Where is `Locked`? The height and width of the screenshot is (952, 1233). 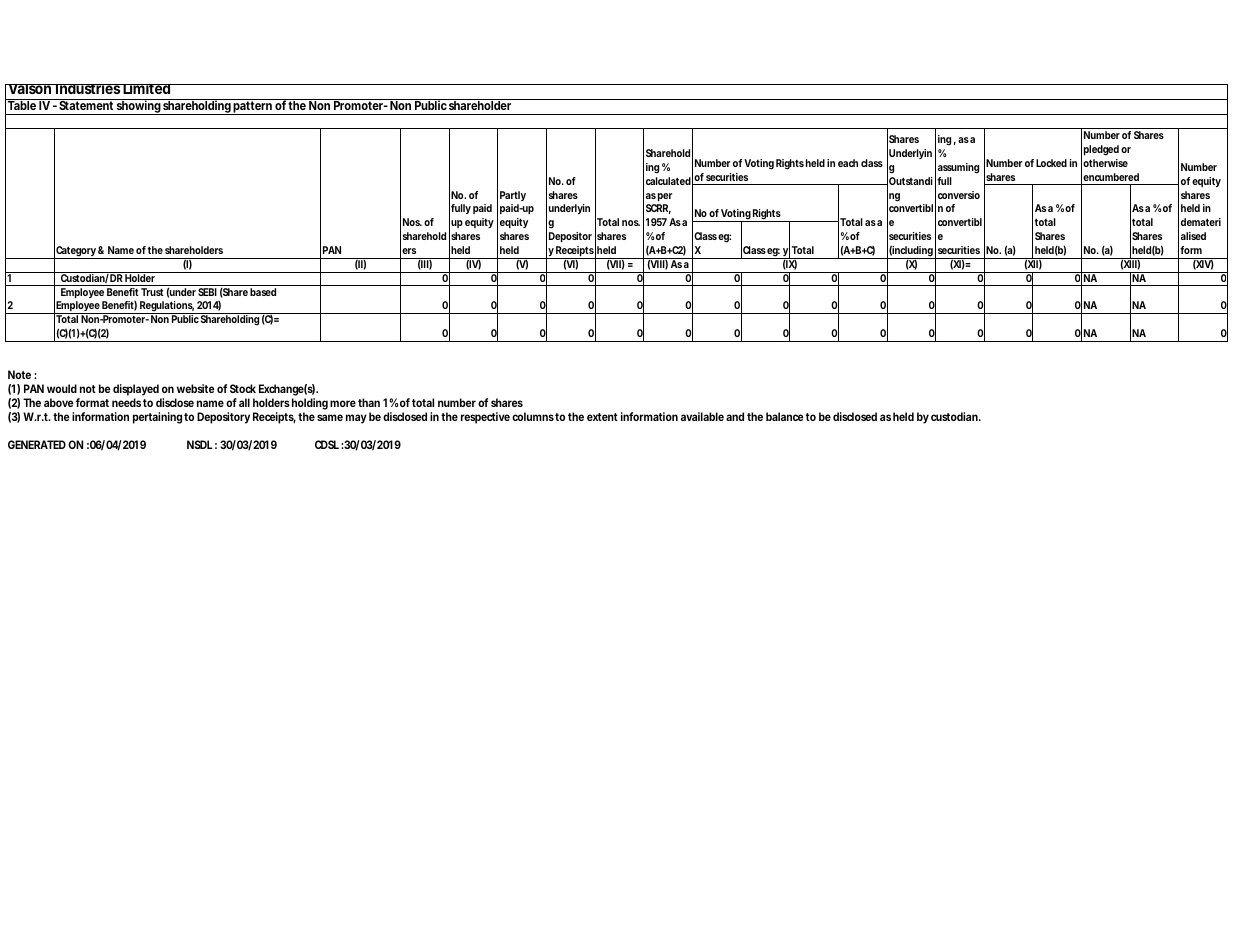
Locked is located at coordinates (1051, 163).
